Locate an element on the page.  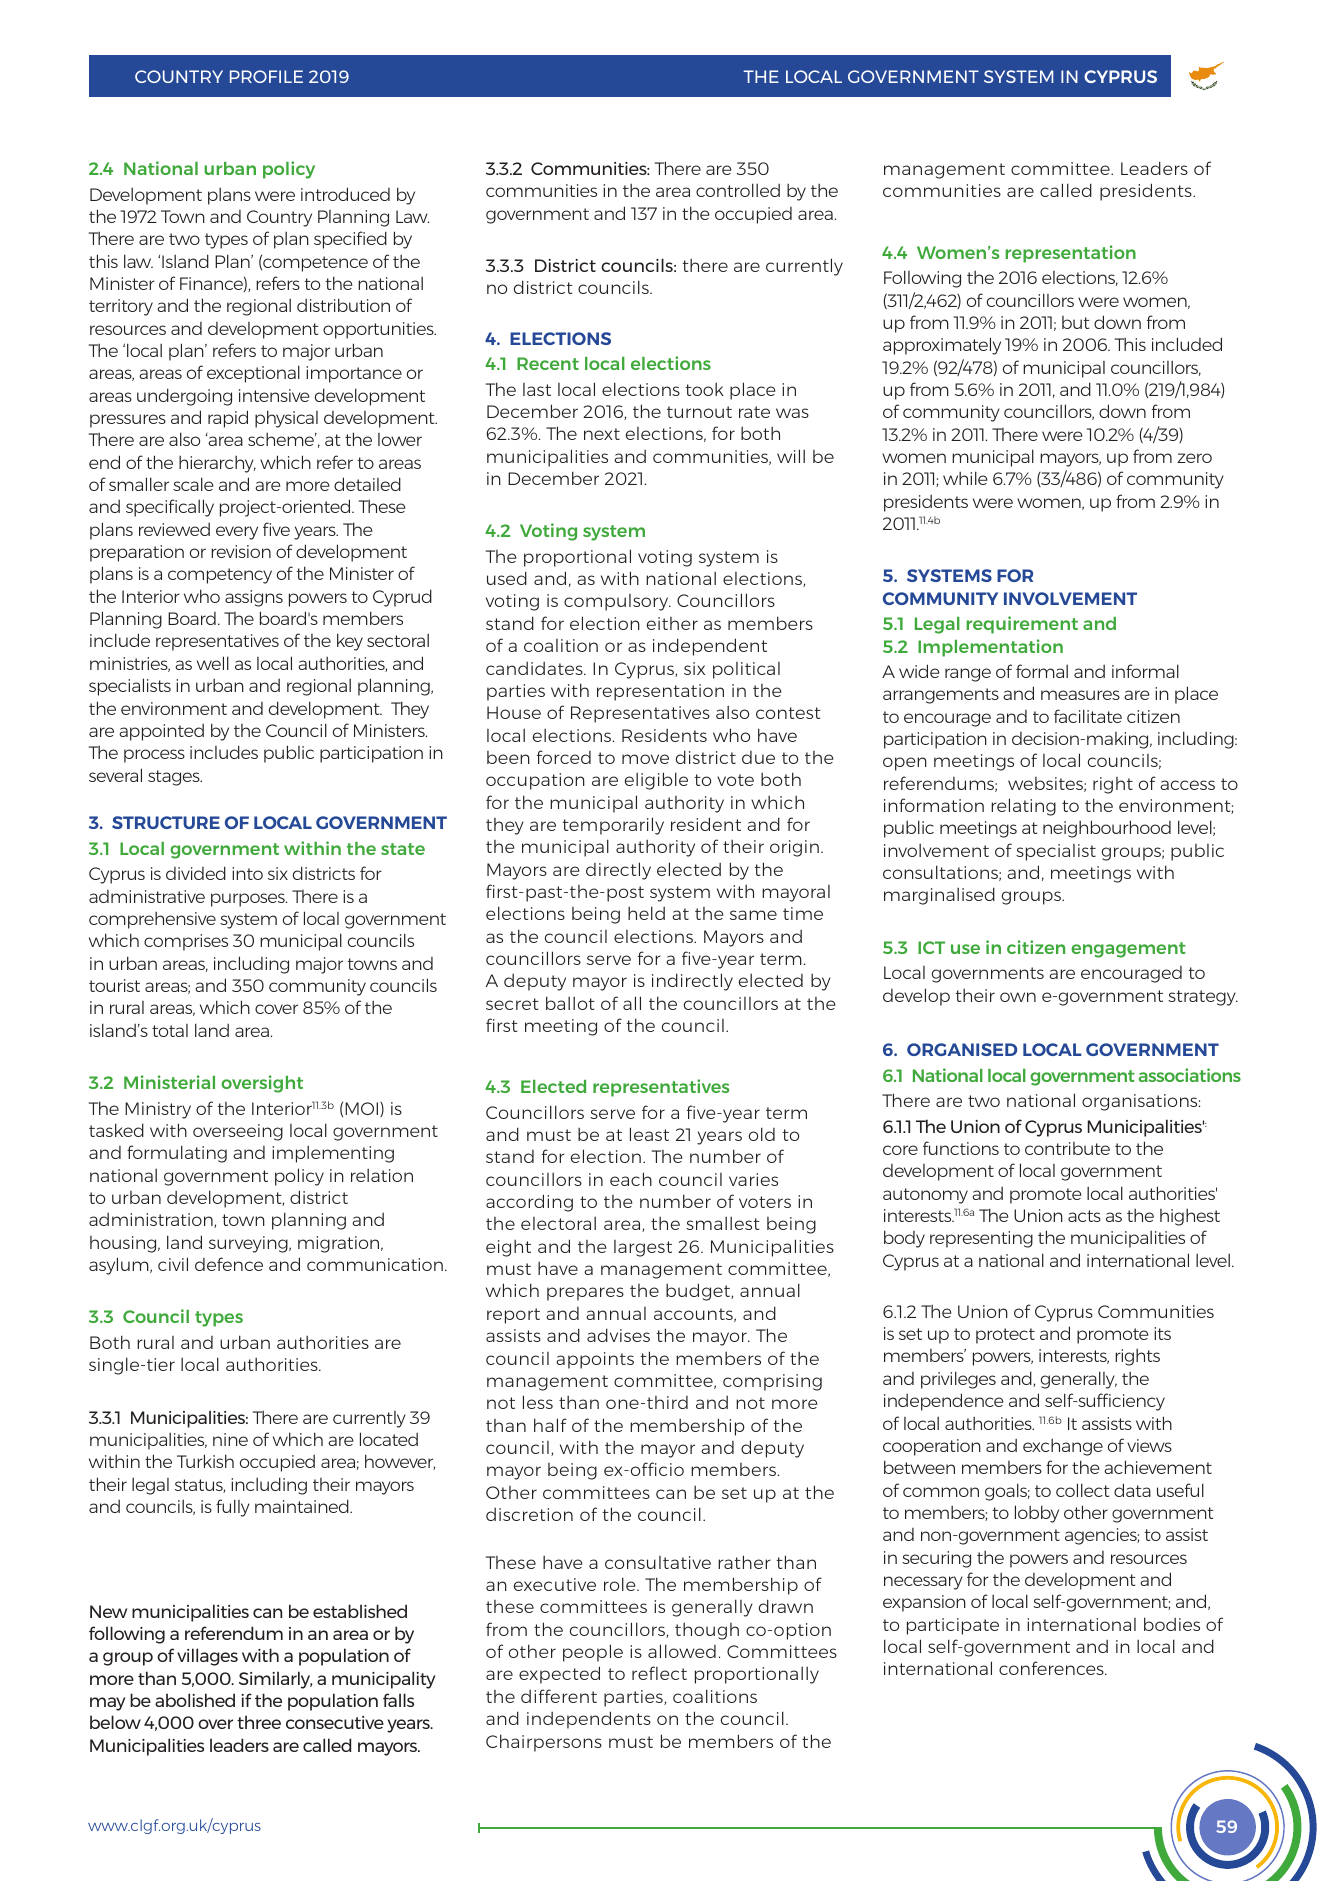
while is located at coordinates (965, 478).
